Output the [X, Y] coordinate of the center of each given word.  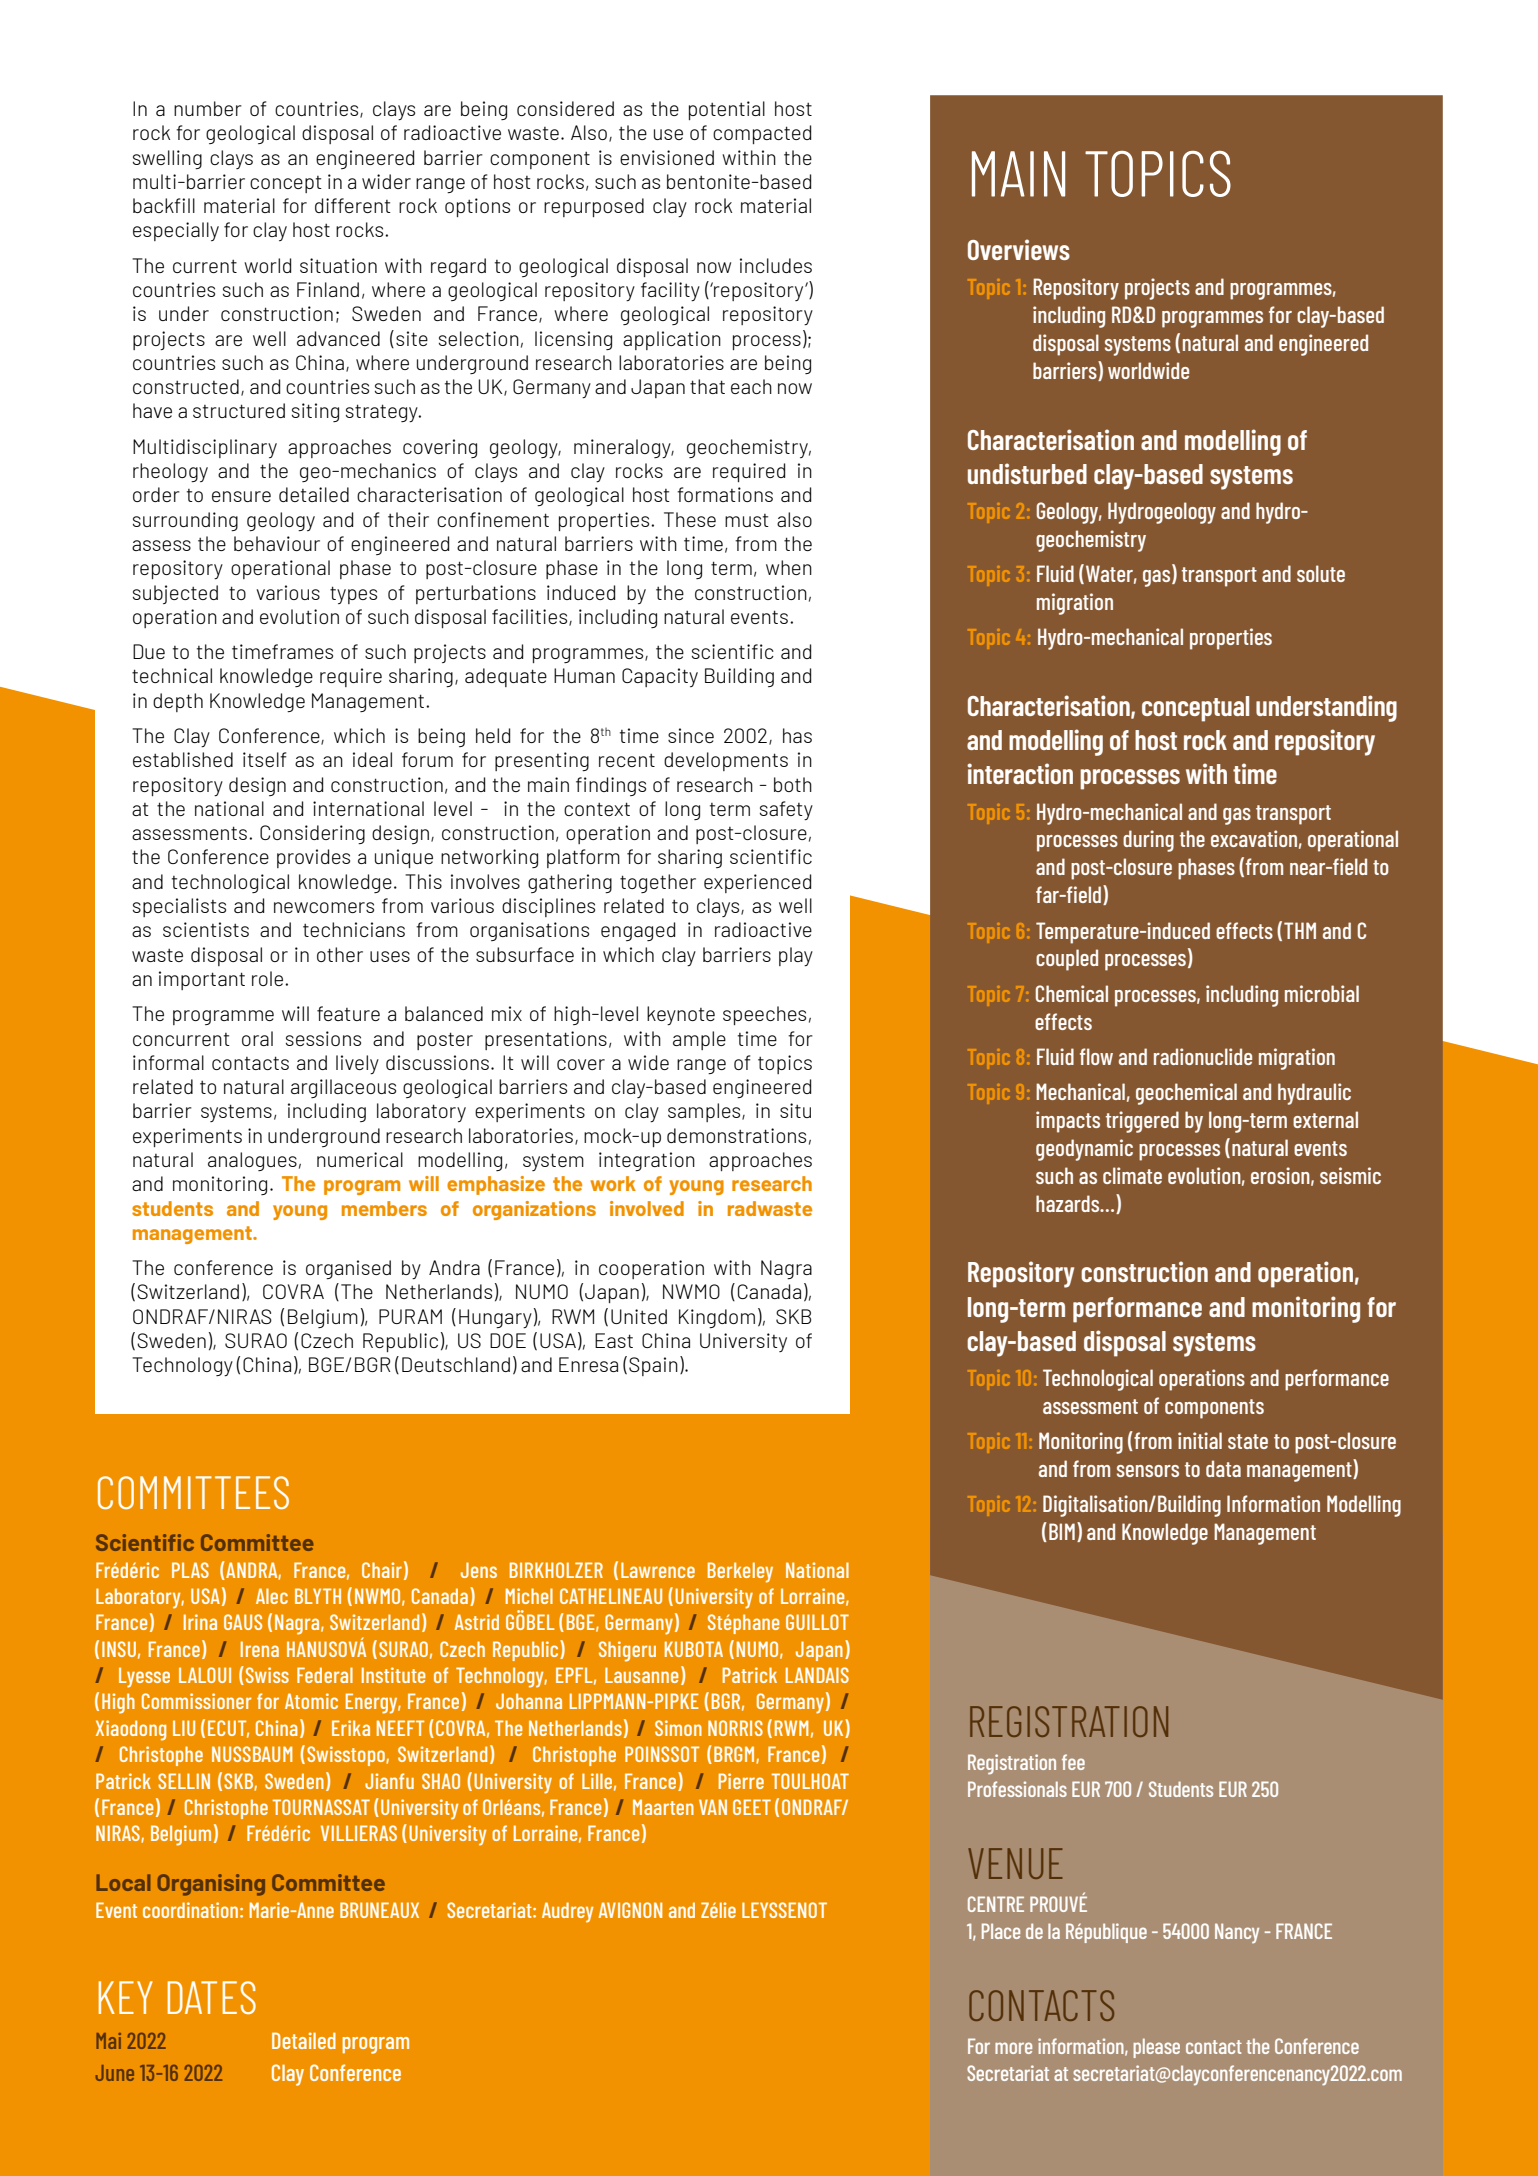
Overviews [1019, 249]
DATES [212, 1997]
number [208, 108]
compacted [762, 134]
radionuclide [1203, 1056]
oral [257, 1038]
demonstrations [736, 1135]
